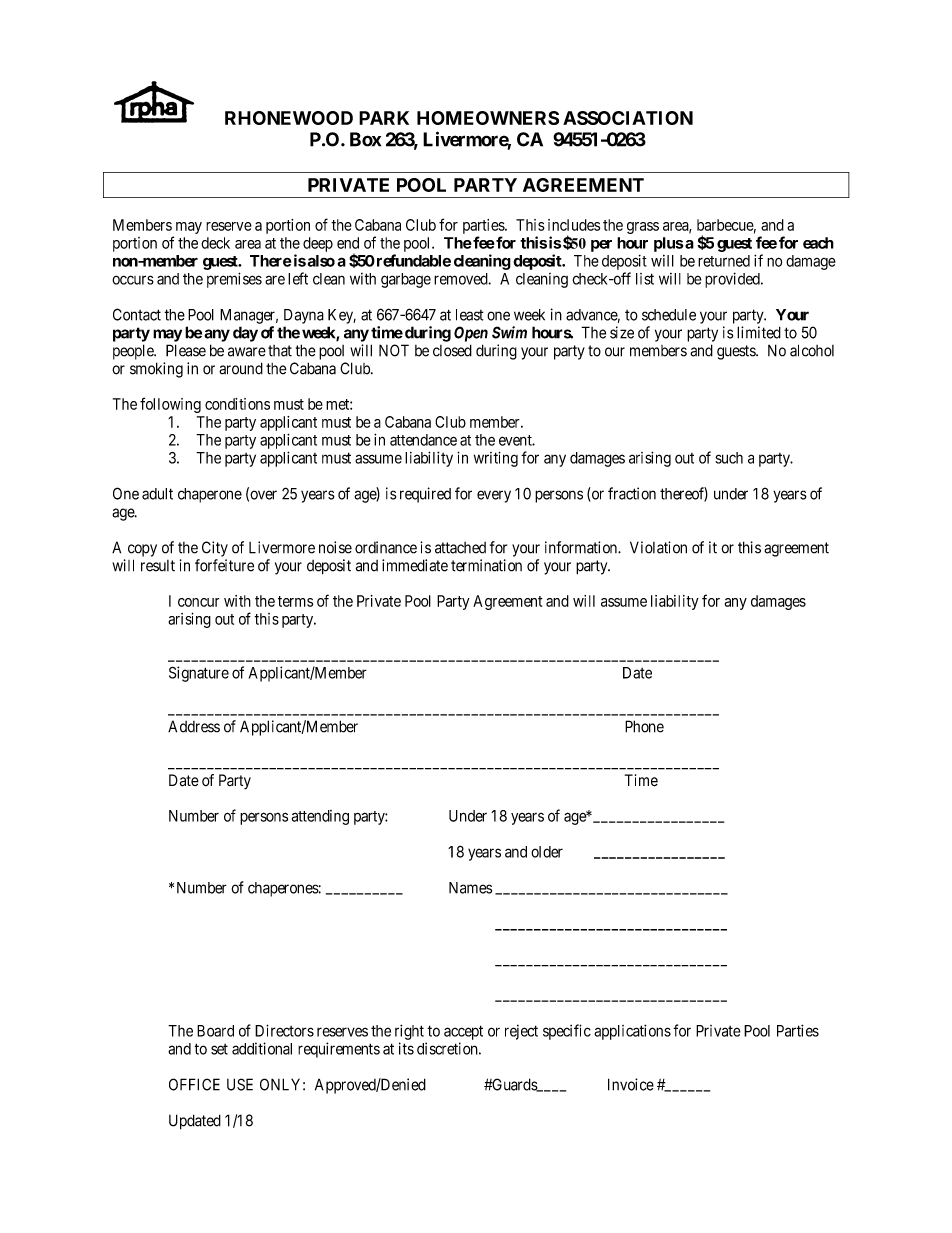 This screenshot has height=1233, width=952. Describe the element at coordinates (644, 726) in the screenshot. I see `Phone` at that location.
